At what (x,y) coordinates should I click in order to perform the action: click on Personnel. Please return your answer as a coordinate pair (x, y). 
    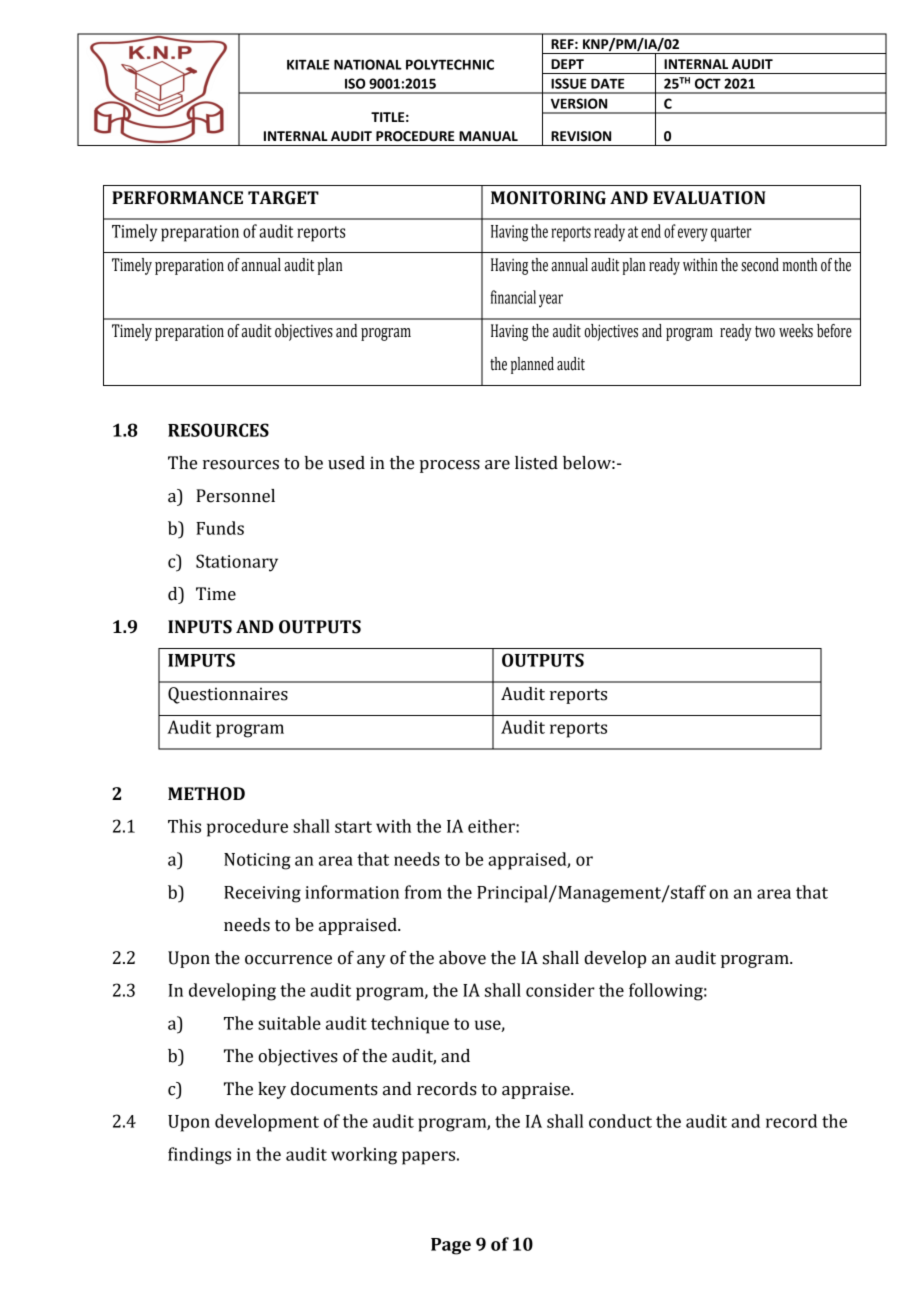
    Looking at the image, I should click on (235, 496).
